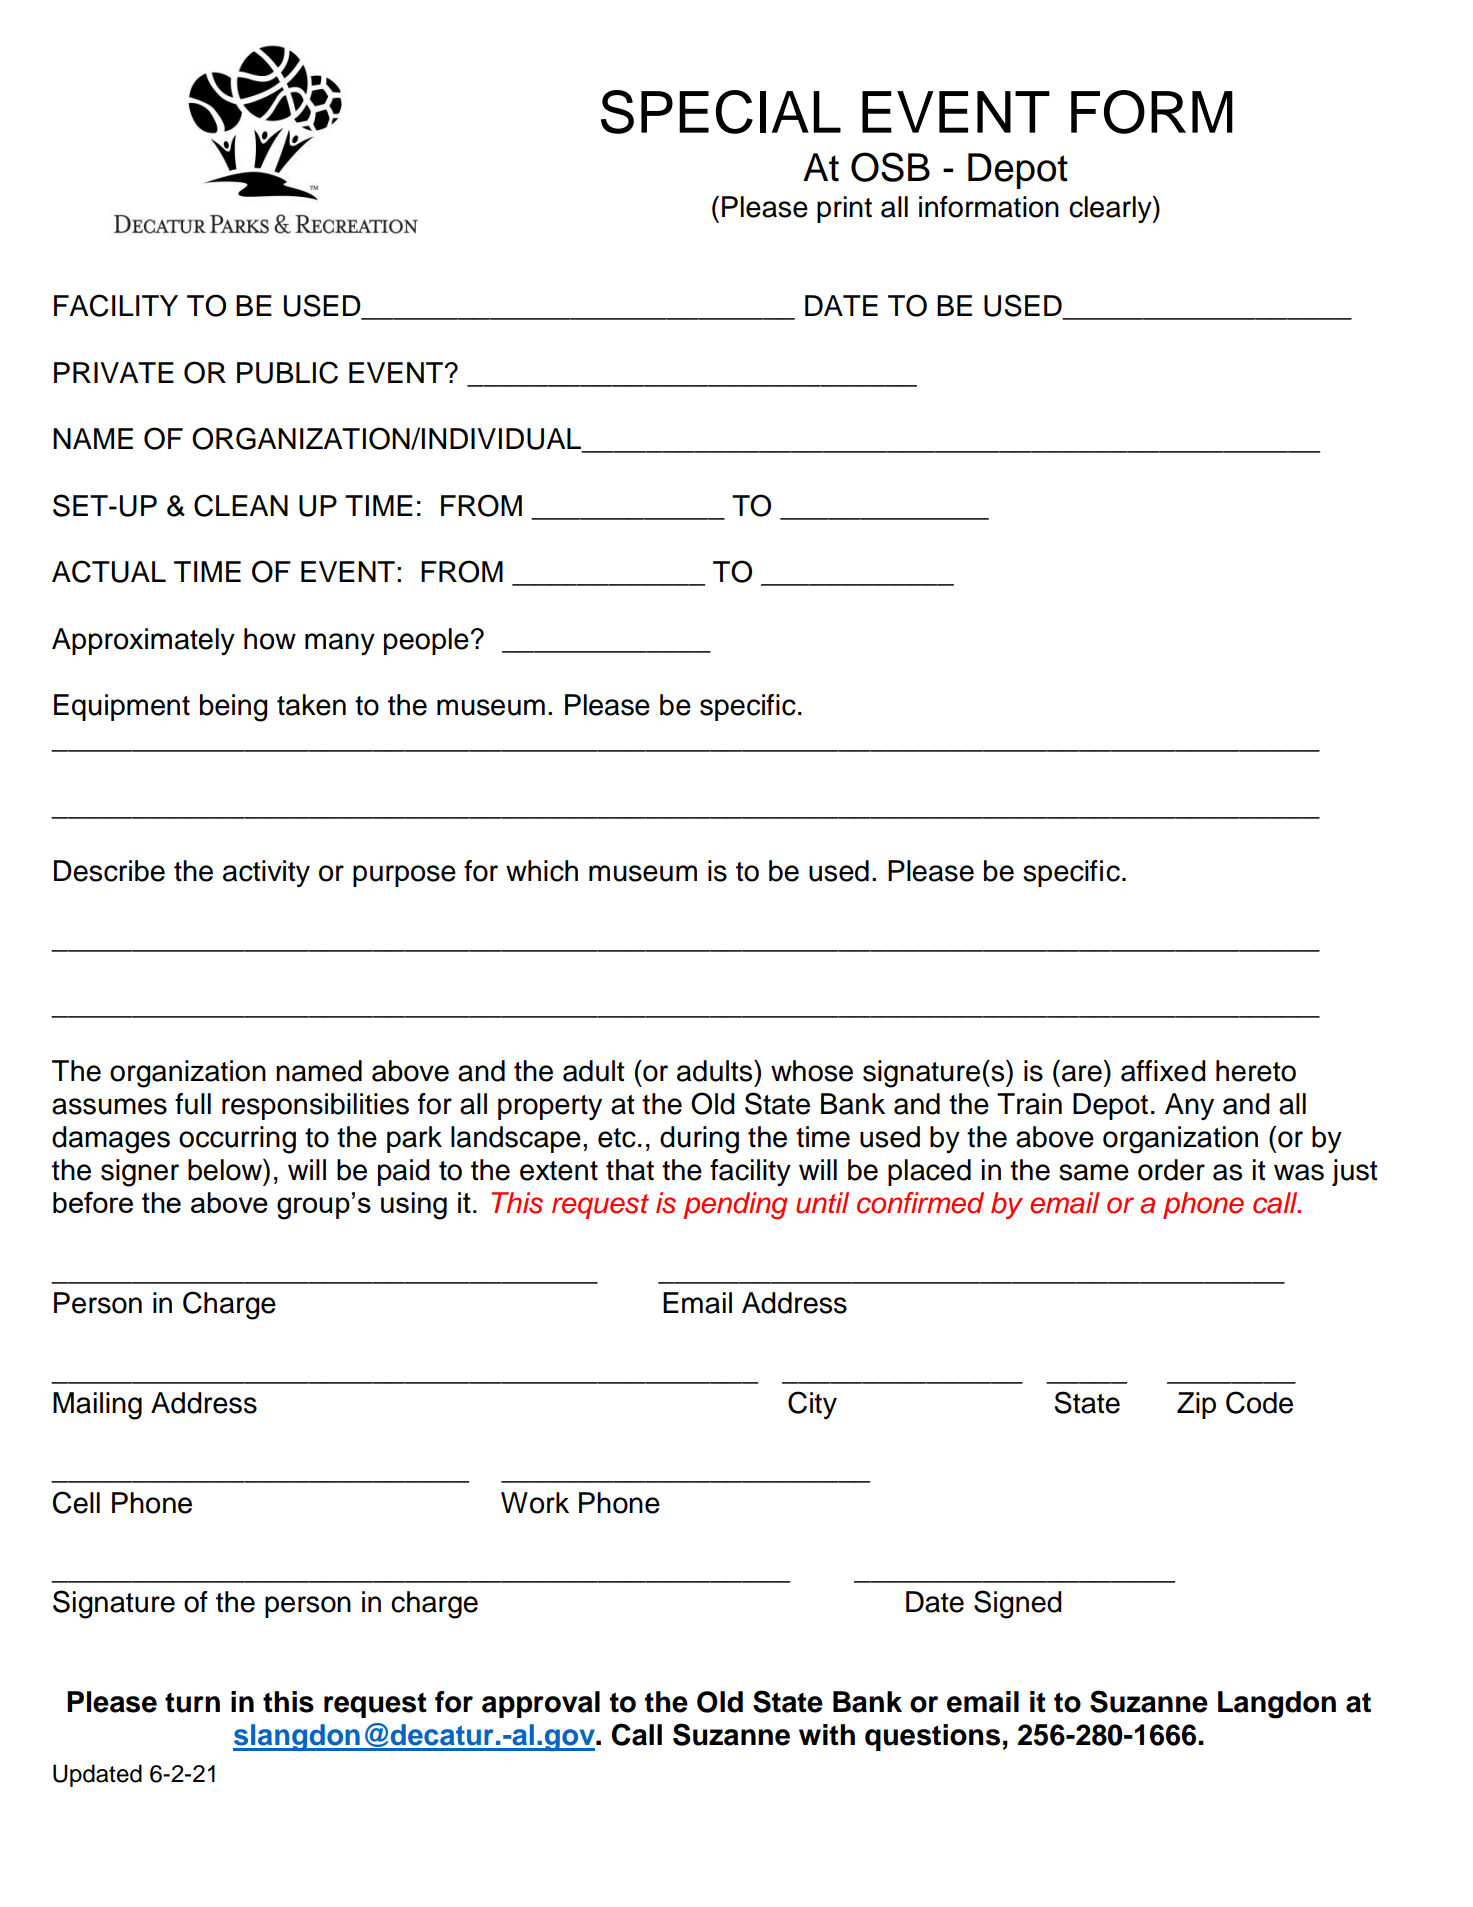 This document has width=1473, height=1907. What do you see at coordinates (827, 1734) in the document?
I see `with` at bounding box center [827, 1734].
